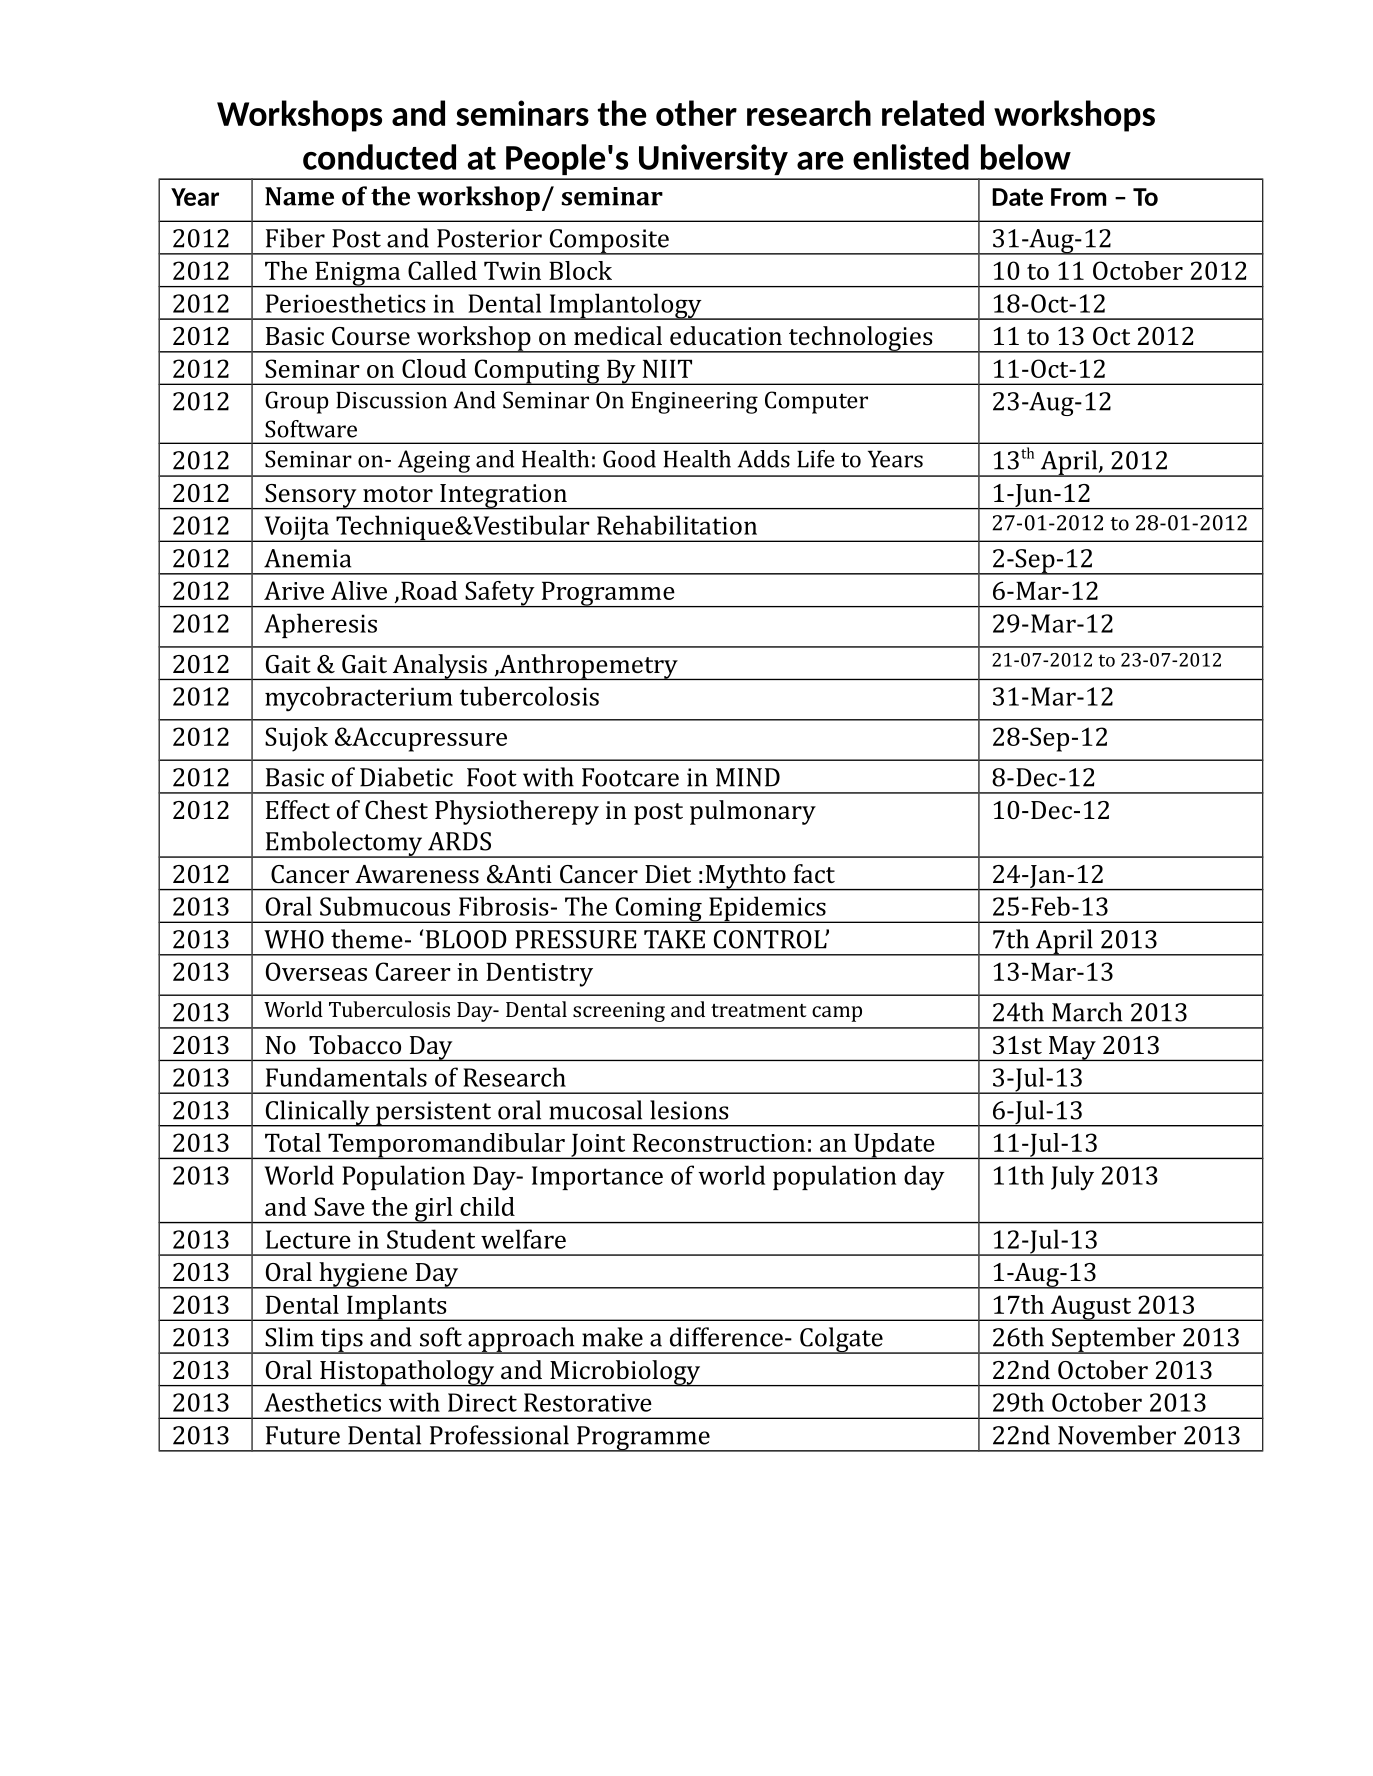 The width and height of the document is (1373, 1776). I want to click on Alive, so click(359, 590).
